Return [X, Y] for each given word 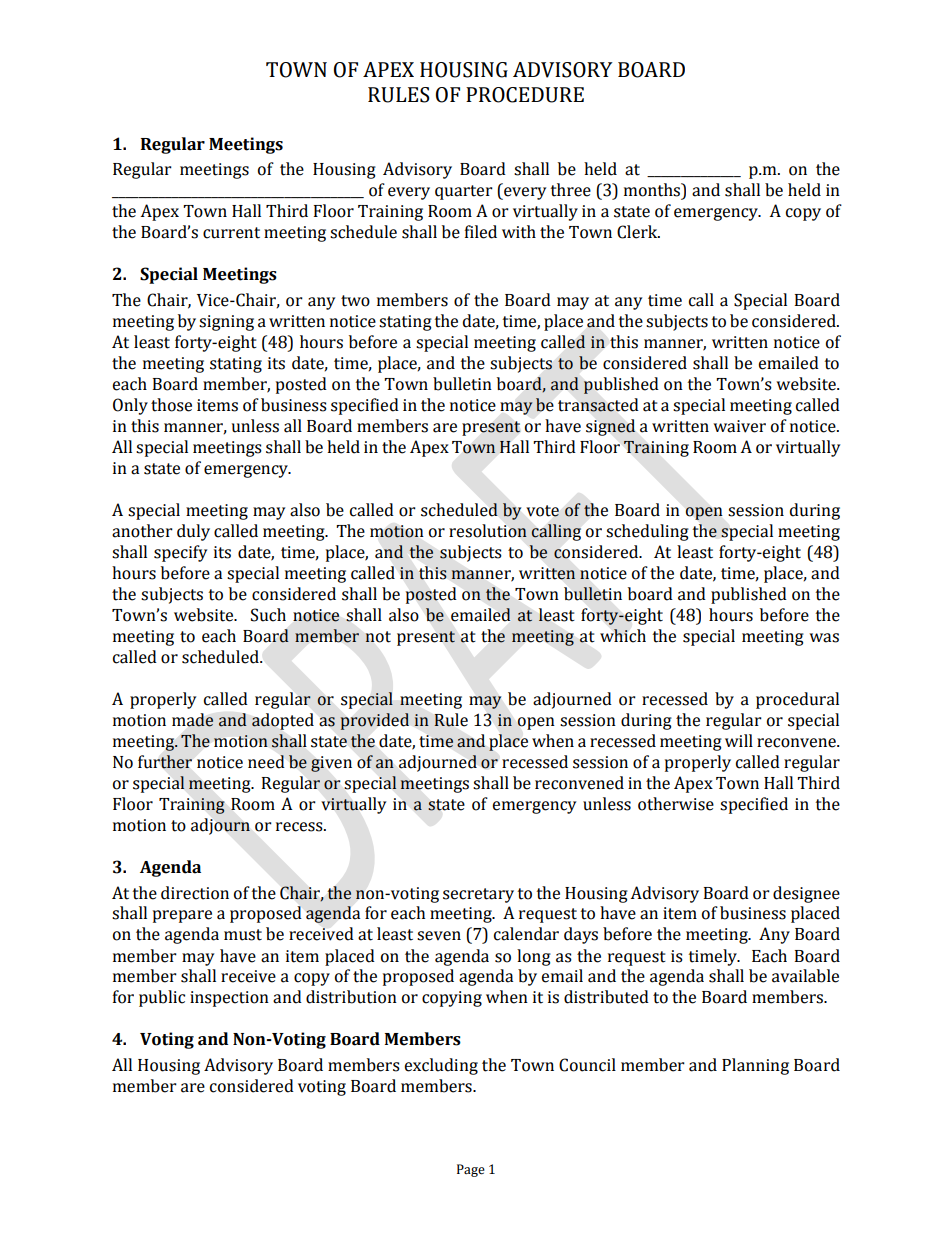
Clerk [638, 232]
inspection [229, 999]
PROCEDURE [525, 95]
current [231, 233]
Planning [755, 1066]
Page [471, 1170]
